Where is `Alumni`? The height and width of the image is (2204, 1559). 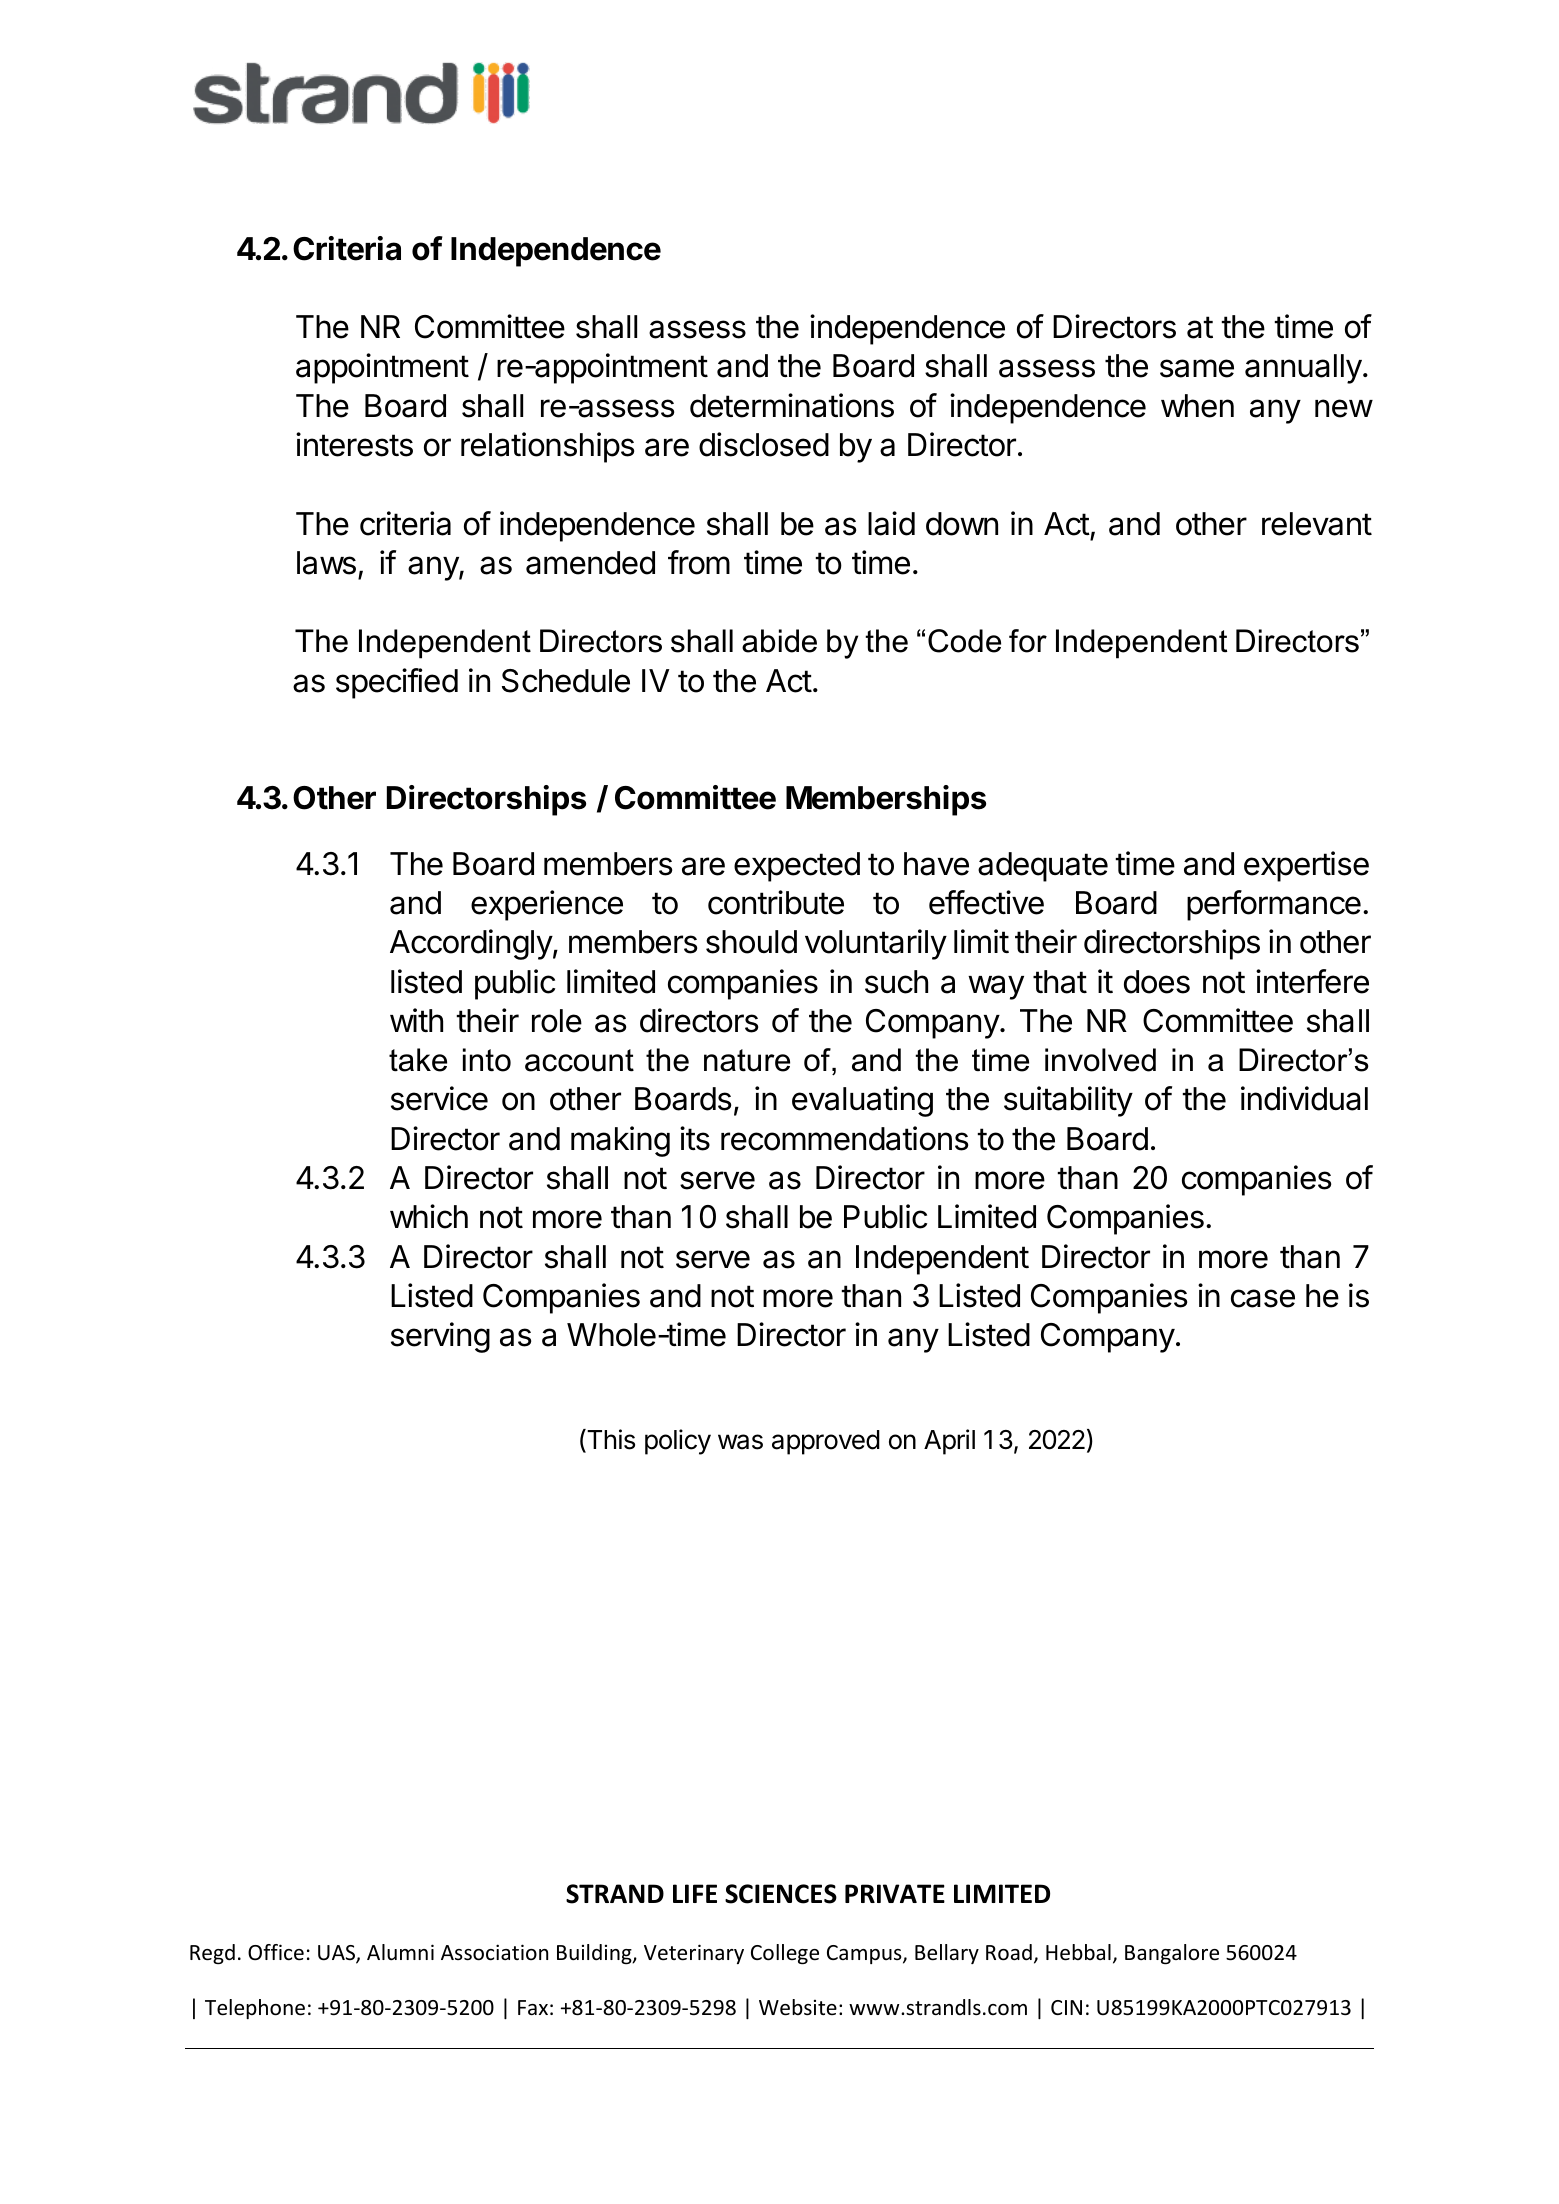 Alumni is located at coordinates (400, 1952).
